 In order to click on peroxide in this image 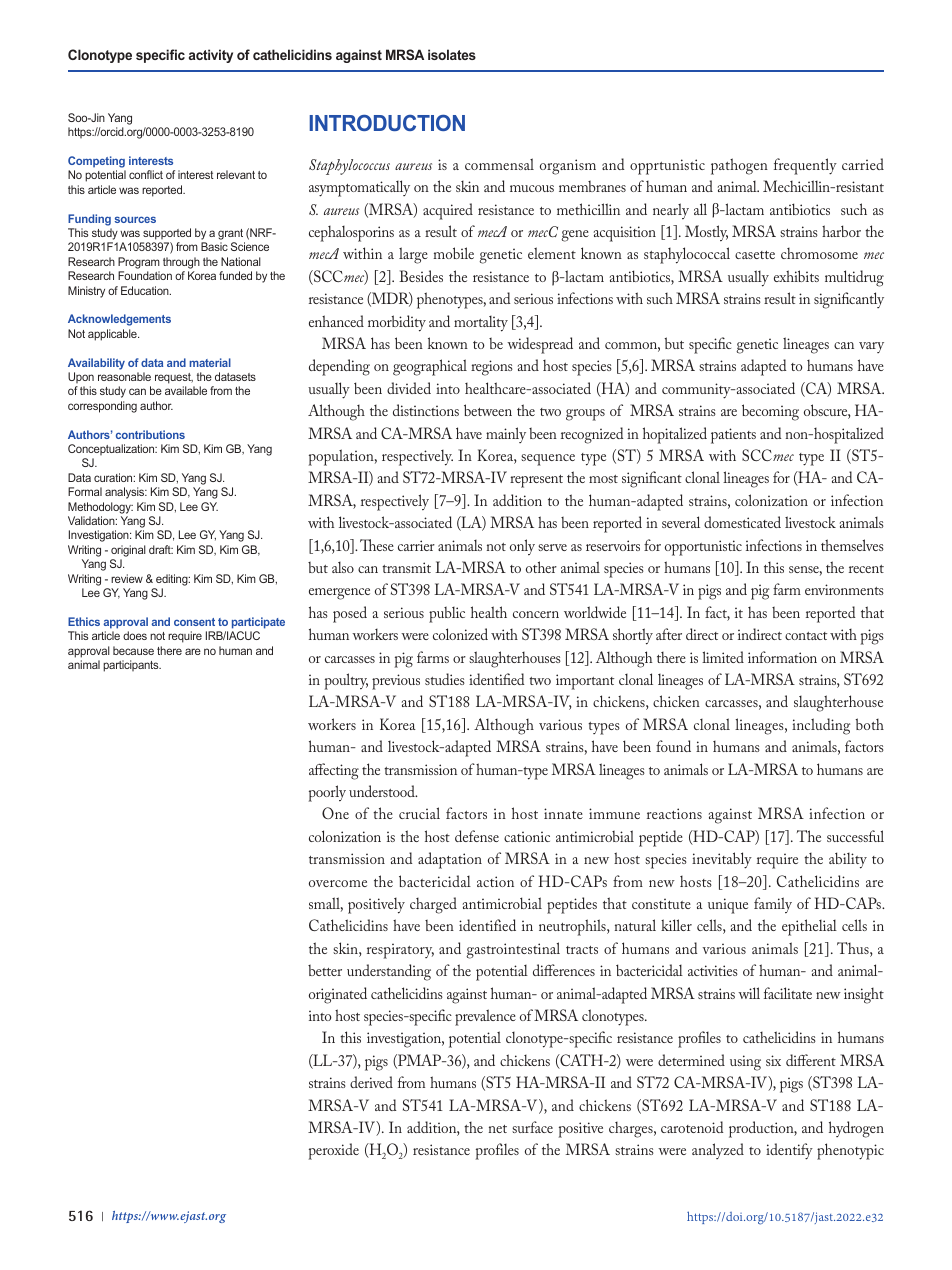, I will do `click(334, 1151)`.
